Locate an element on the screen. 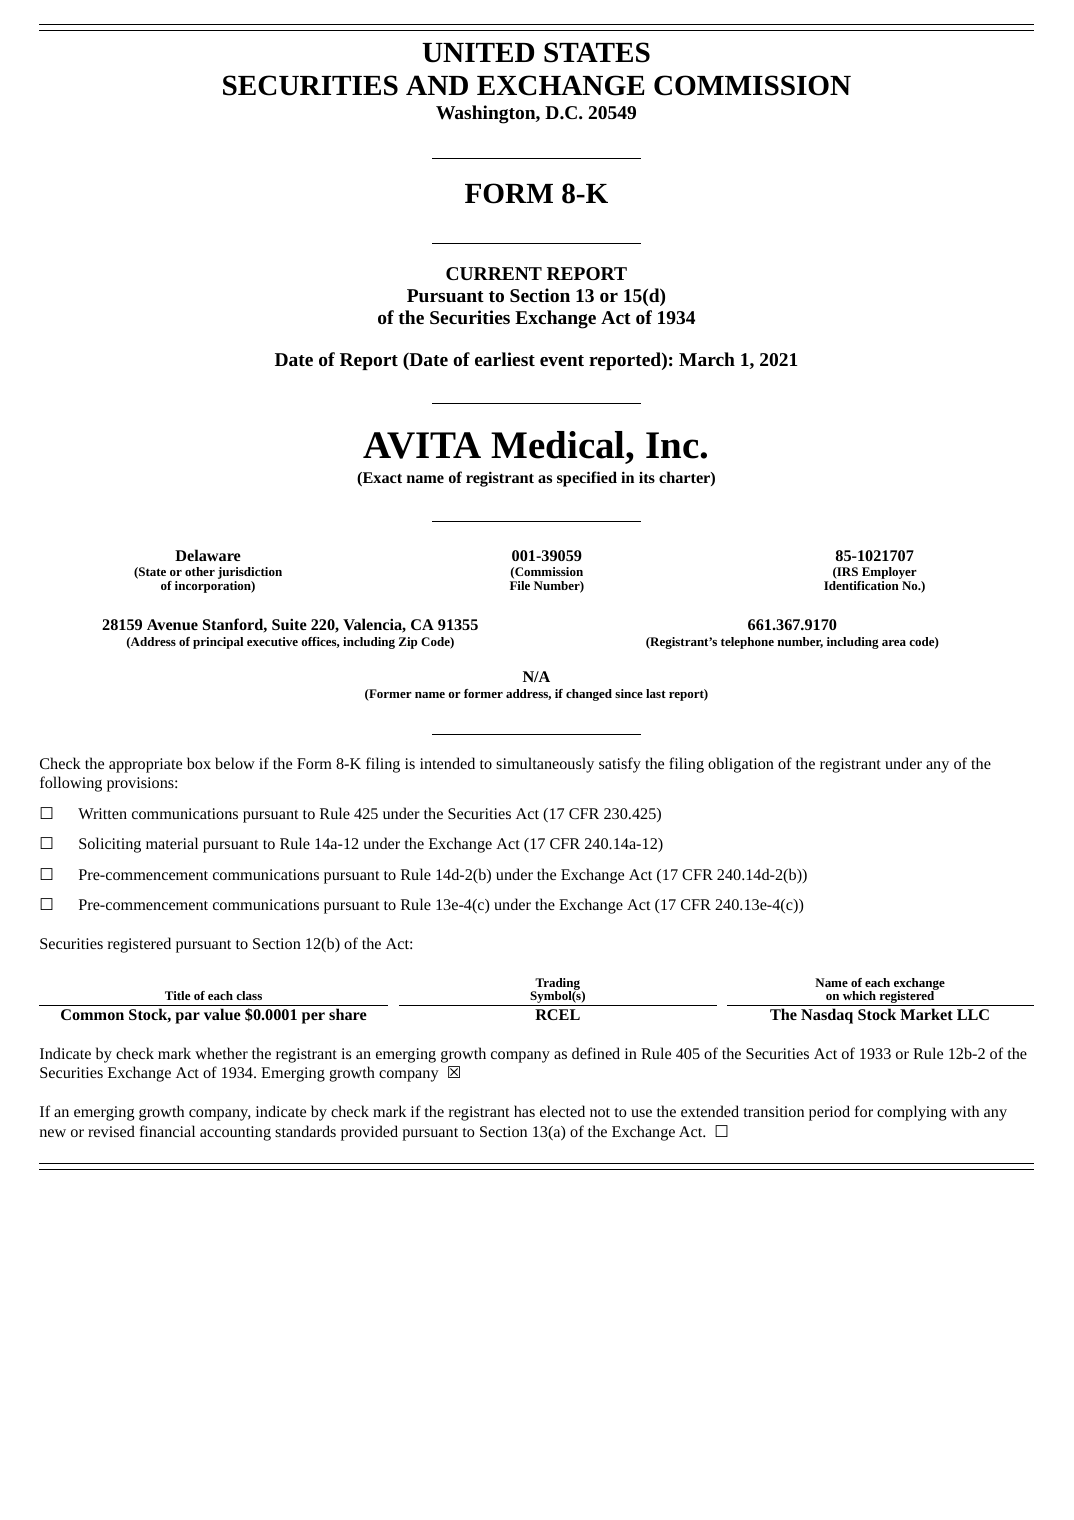 This screenshot has width=1074, height=1520. financial is located at coordinates (167, 1131).
